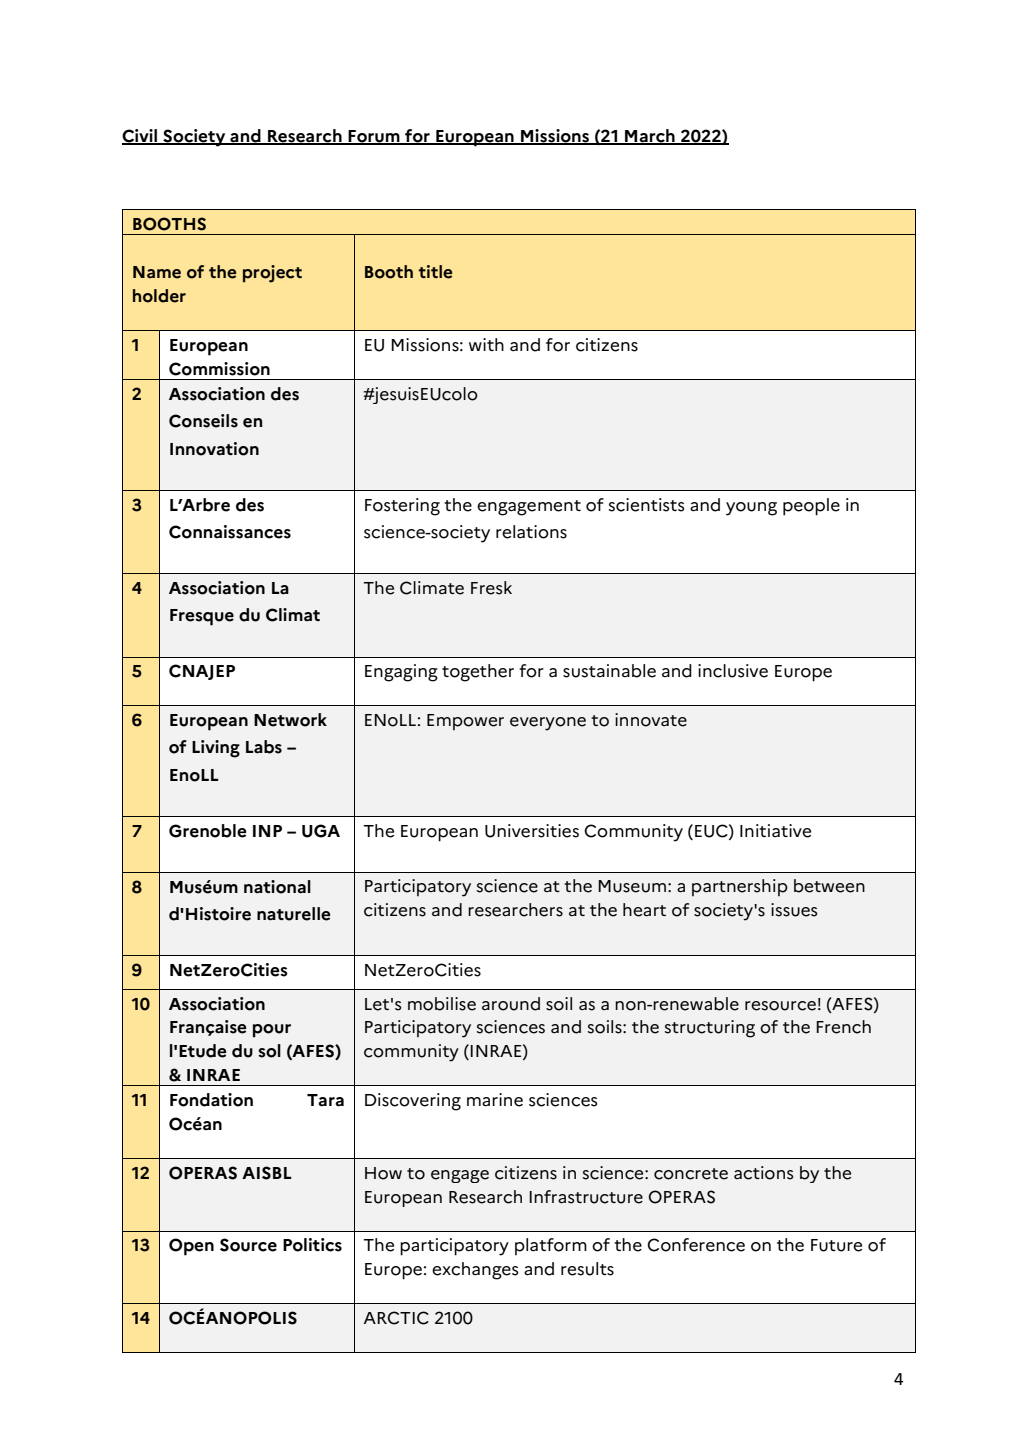  Describe the element at coordinates (191, 1247) in the screenshot. I see `Open` at that location.
